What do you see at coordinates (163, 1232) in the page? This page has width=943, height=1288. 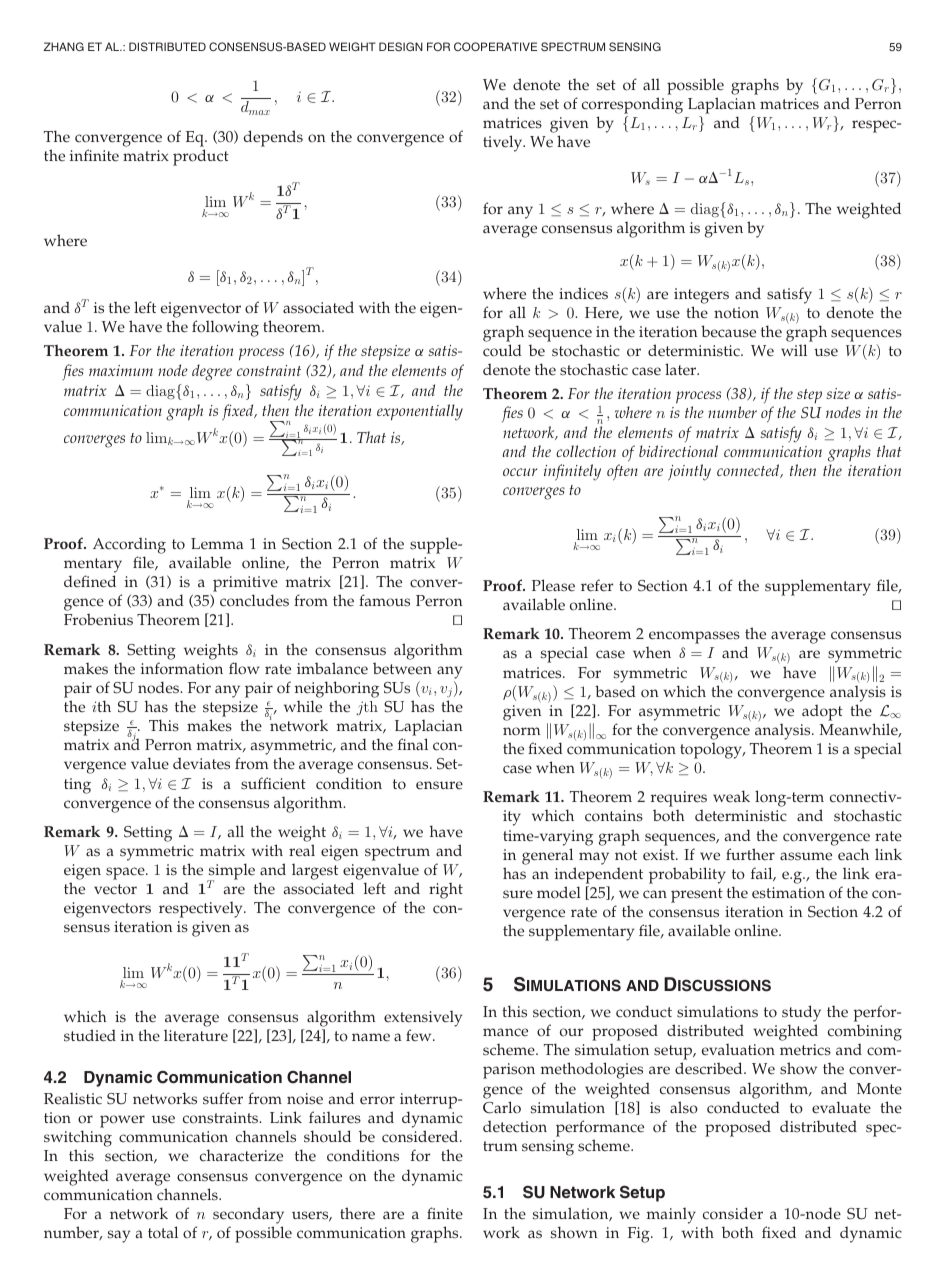 I see `total` at bounding box center [163, 1232].
